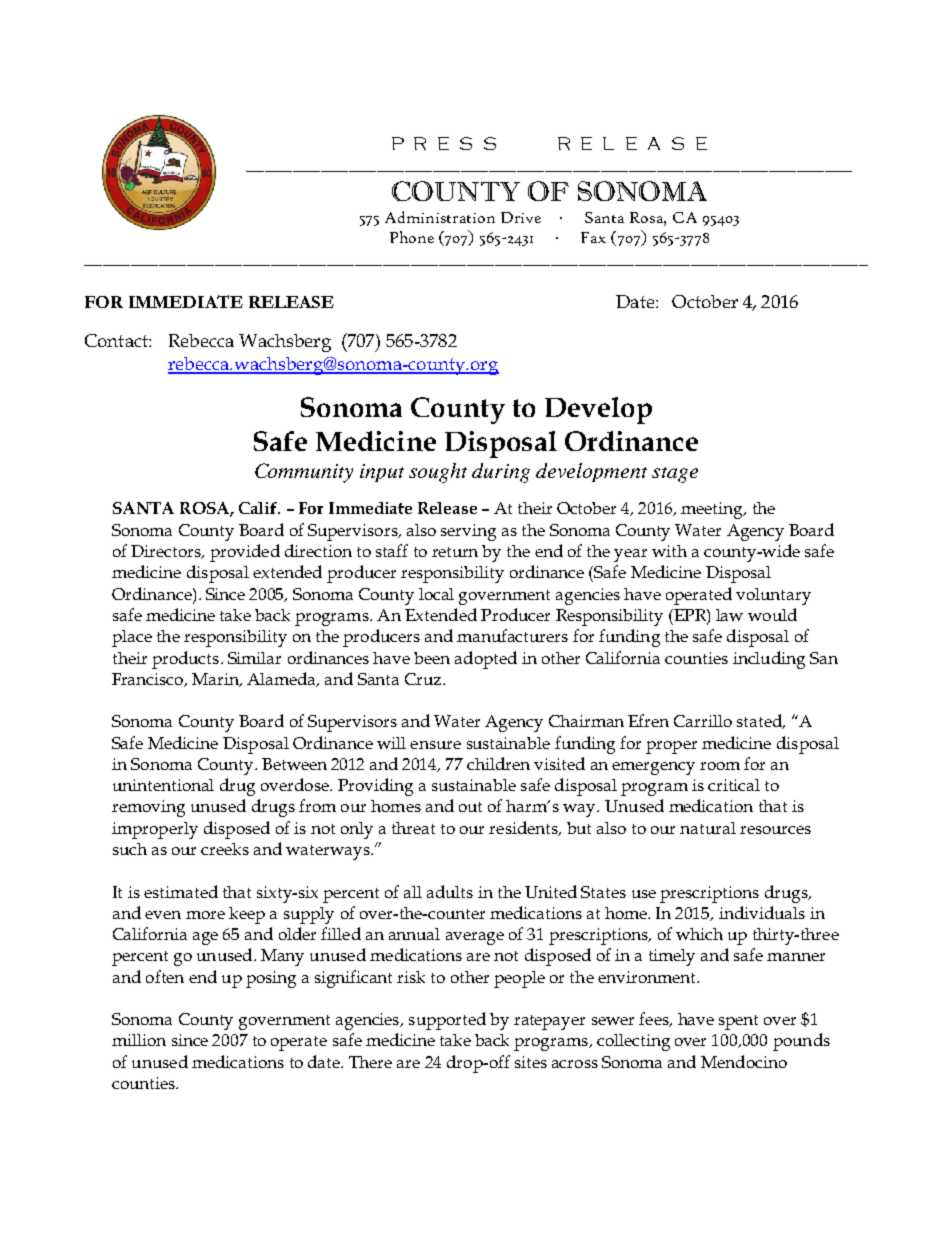 The height and width of the screenshot is (1233, 952). Describe the element at coordinates (440, 217) in the screenshot. I see `Administration` at that location.
